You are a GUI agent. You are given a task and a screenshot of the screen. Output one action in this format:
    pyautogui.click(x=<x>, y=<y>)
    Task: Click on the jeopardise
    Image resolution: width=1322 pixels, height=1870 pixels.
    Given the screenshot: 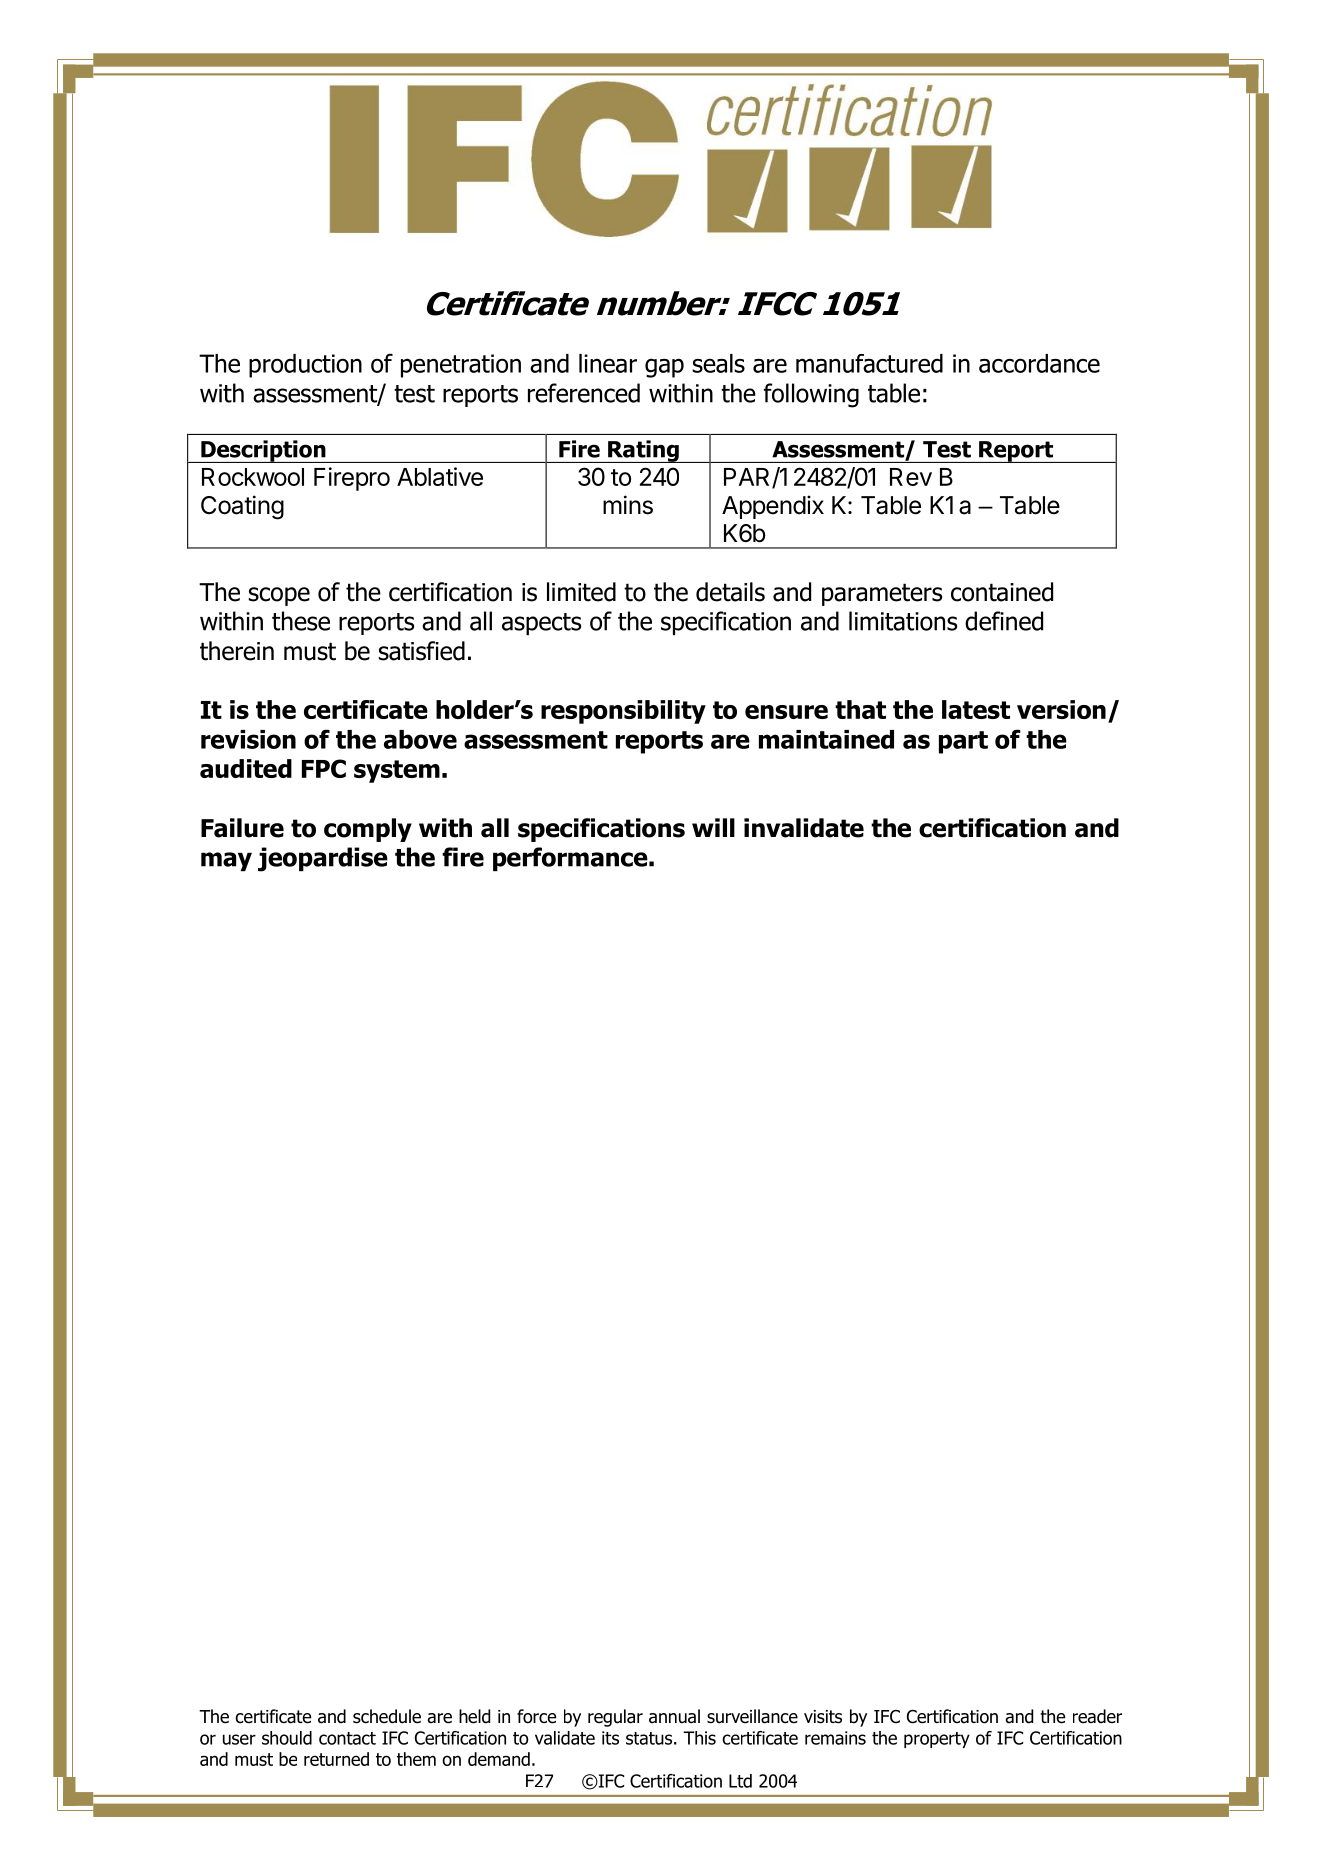 What is the action you would take?
    pyautogui.click(x=323, y=859)
